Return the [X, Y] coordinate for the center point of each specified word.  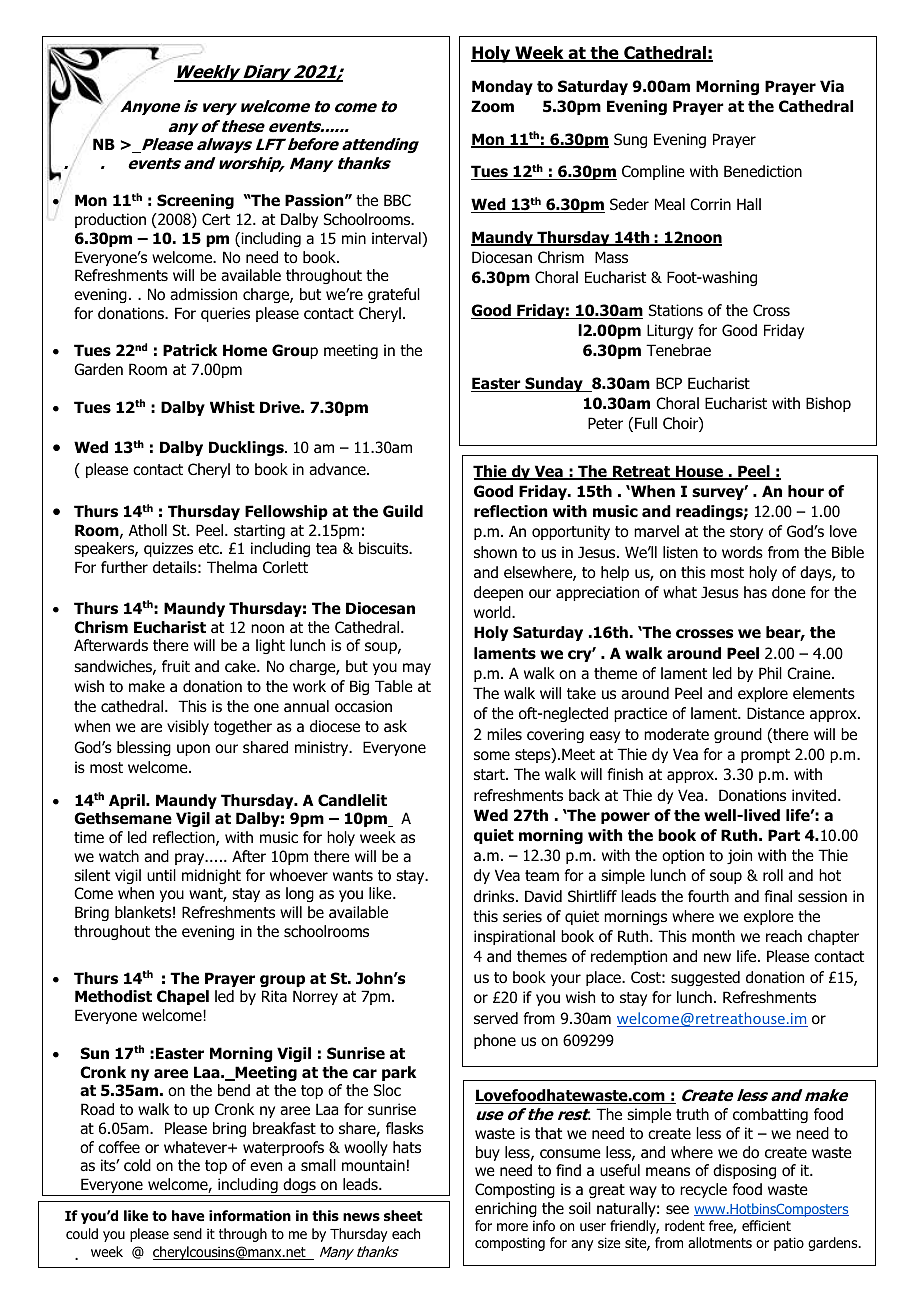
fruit [176, 666]
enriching [506, 1209]
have [188, 1215]
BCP [669, 383]
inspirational [514, 937]
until [161, 875]
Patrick [190, 350]
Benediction [763, 171]
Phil [770, 673]
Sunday [554, 384]
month [713, 936]
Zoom [492, 106]
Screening [195, 201]
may [417, 669]
